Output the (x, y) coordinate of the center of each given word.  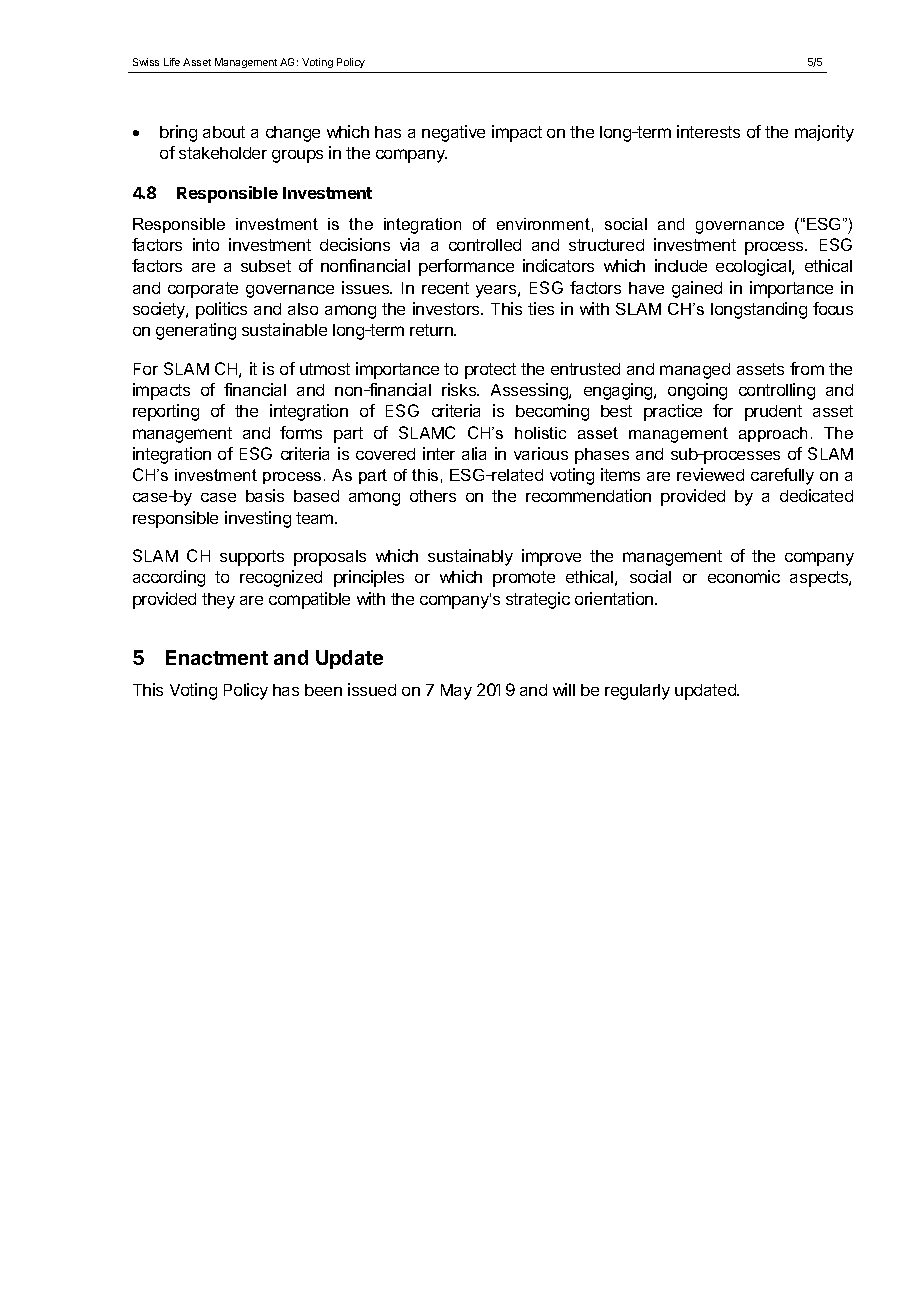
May (456, 692)
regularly (637, 692)
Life (172, 62)
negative (453, 133)
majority (824, 133)
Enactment (217, 657)
